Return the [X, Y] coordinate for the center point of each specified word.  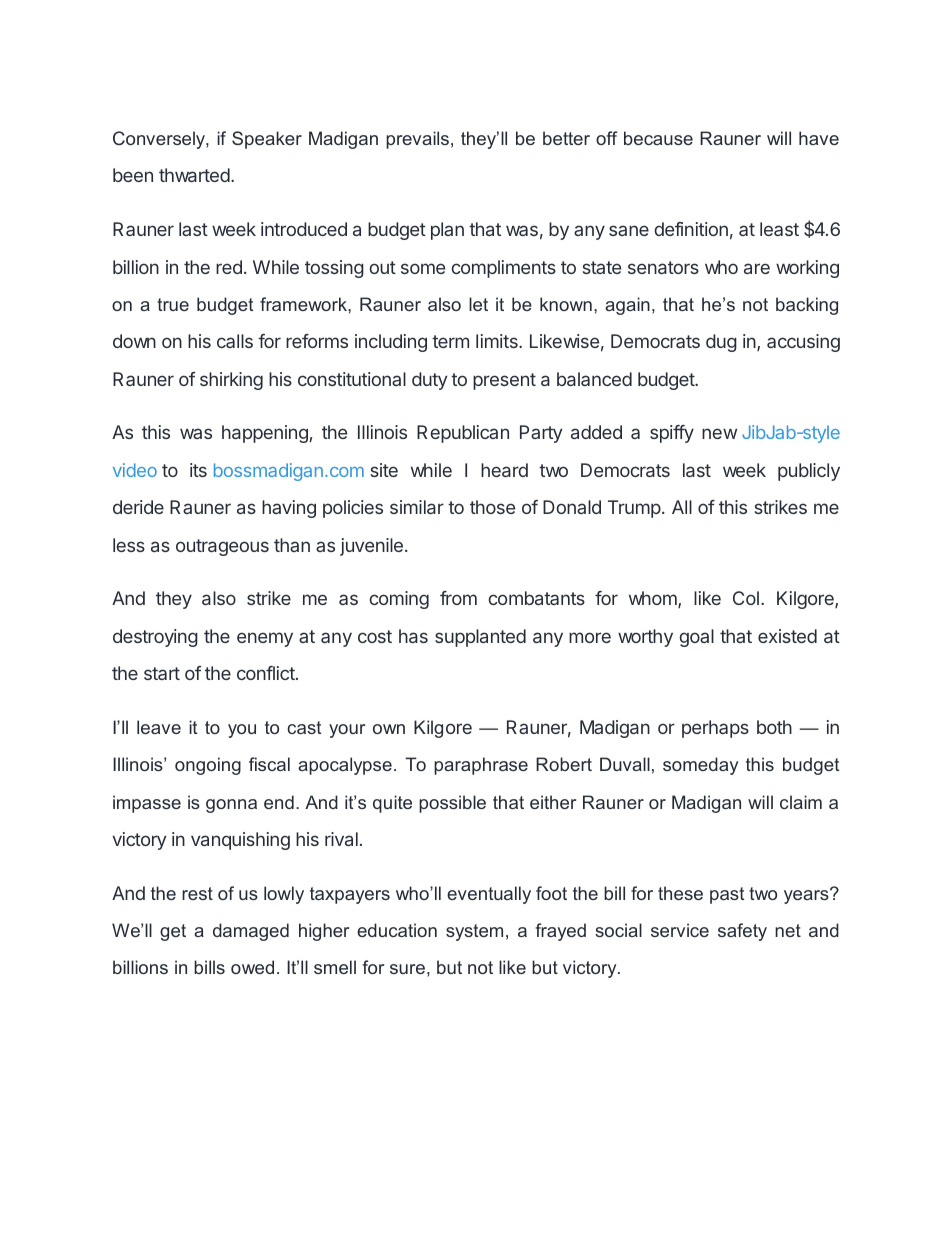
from [458, 598]
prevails [417, 140]
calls [235, 341]
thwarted [195, 175]
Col [746, 598]
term [450, 341]
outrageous [222, 547]
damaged [251, 932]
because [658, 138]
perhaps [715, 729]
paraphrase [481, 766]
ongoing [208, 766]
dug [721, 343]
